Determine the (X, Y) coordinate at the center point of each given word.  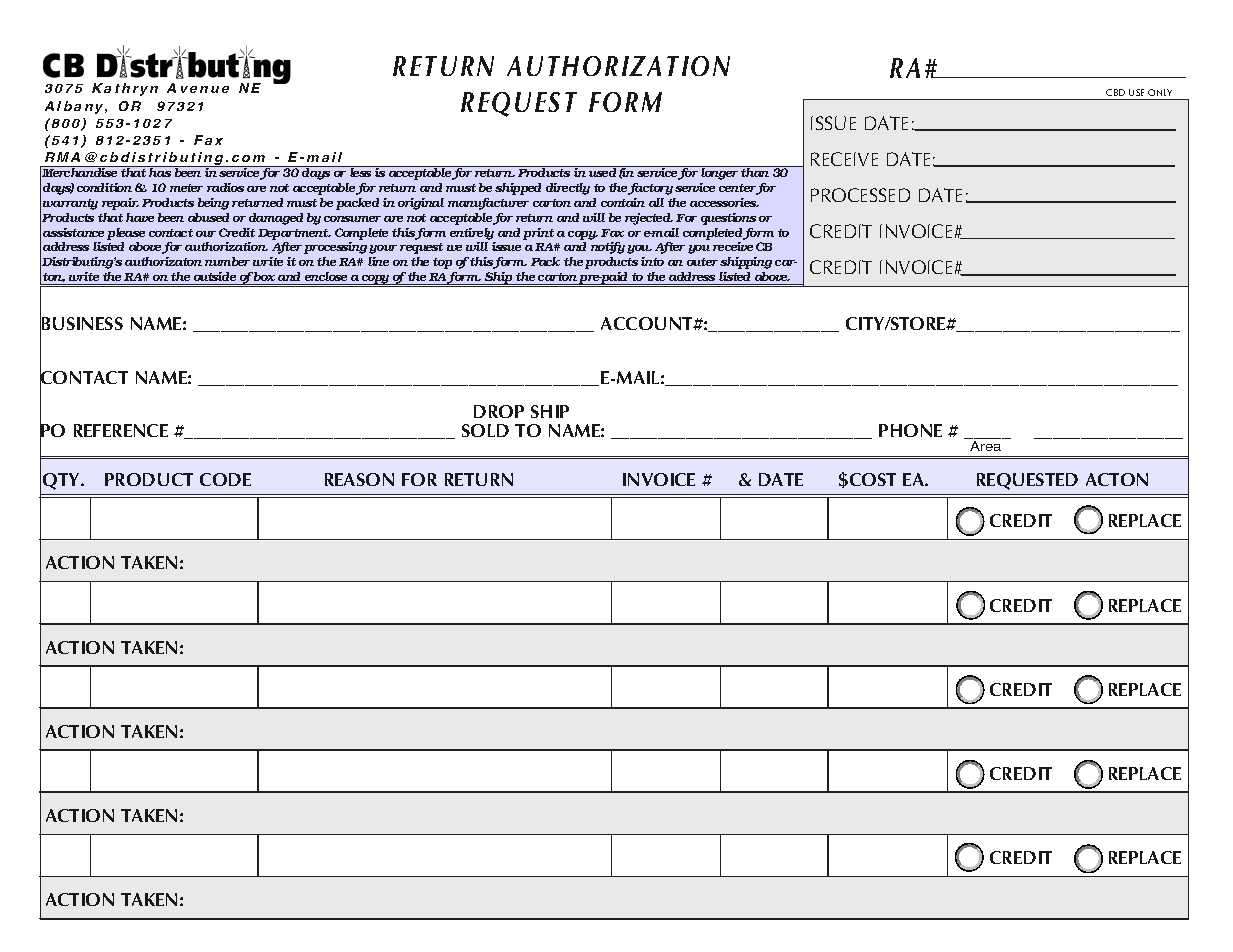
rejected (649, 219)
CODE (225, 479)
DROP (499, 411)
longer (720, 173)
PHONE (910, 430)
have (140, 217)
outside (215, 276)
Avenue (198, 88)
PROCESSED (860, 195)
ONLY (1161, 94)
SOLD (485, 430)
